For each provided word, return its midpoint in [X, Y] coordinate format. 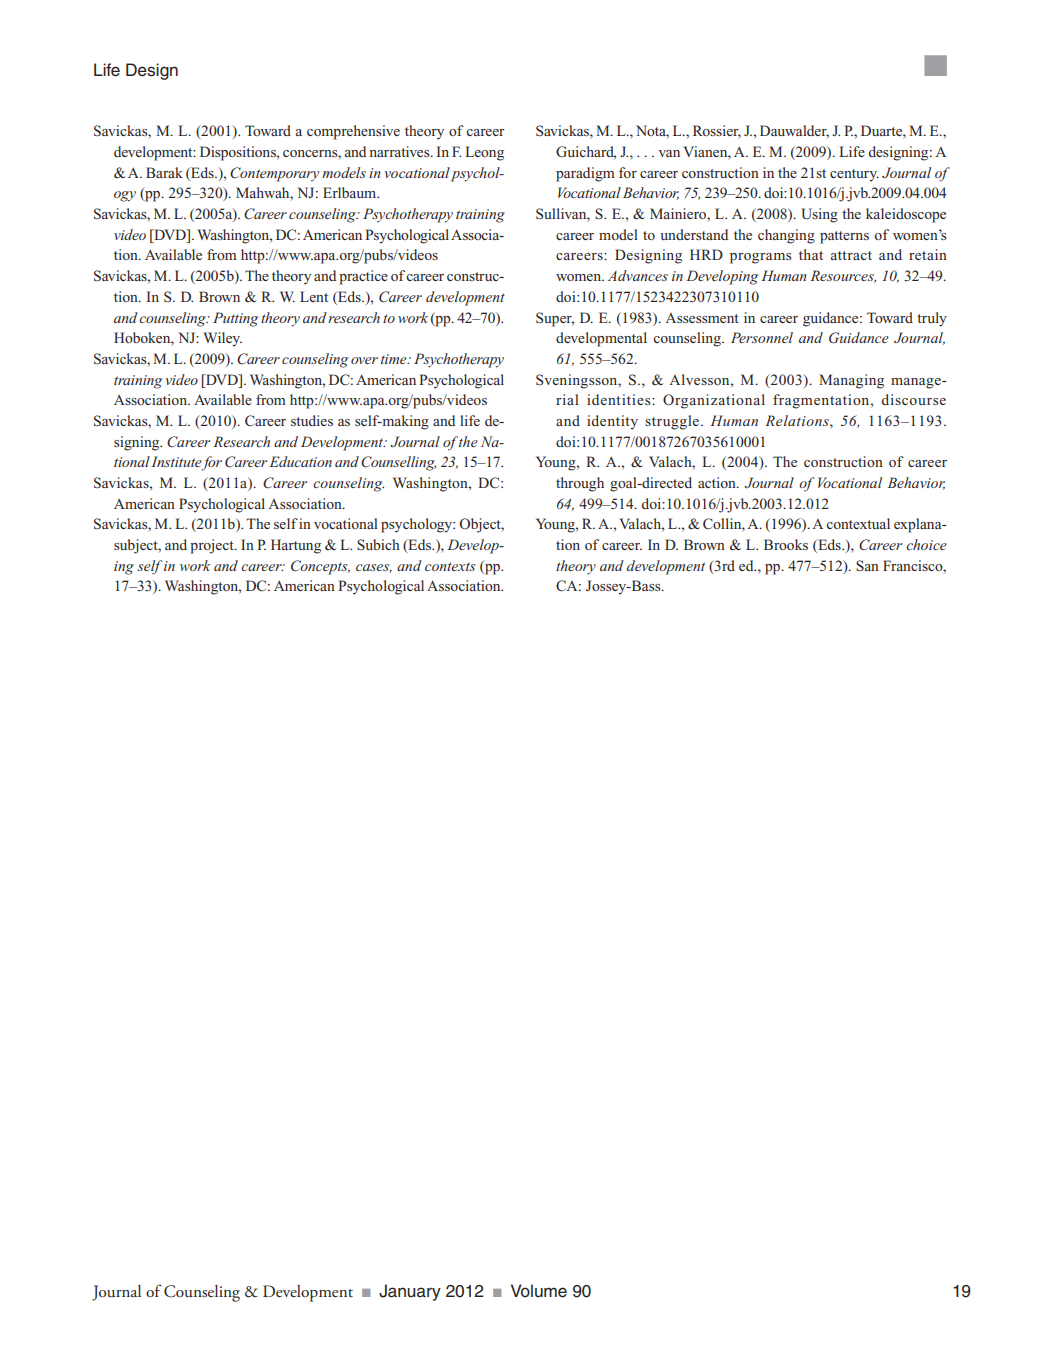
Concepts [320, 567]
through [580, 484]
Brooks [786, 544]
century [854, 175]
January [410, 1292]
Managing [851, 381]
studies [312, 420]
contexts [450, 566]
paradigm [585, 174]
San [867, 565]
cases [374, 568]
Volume [539, 1291]
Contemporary [274, 174]
